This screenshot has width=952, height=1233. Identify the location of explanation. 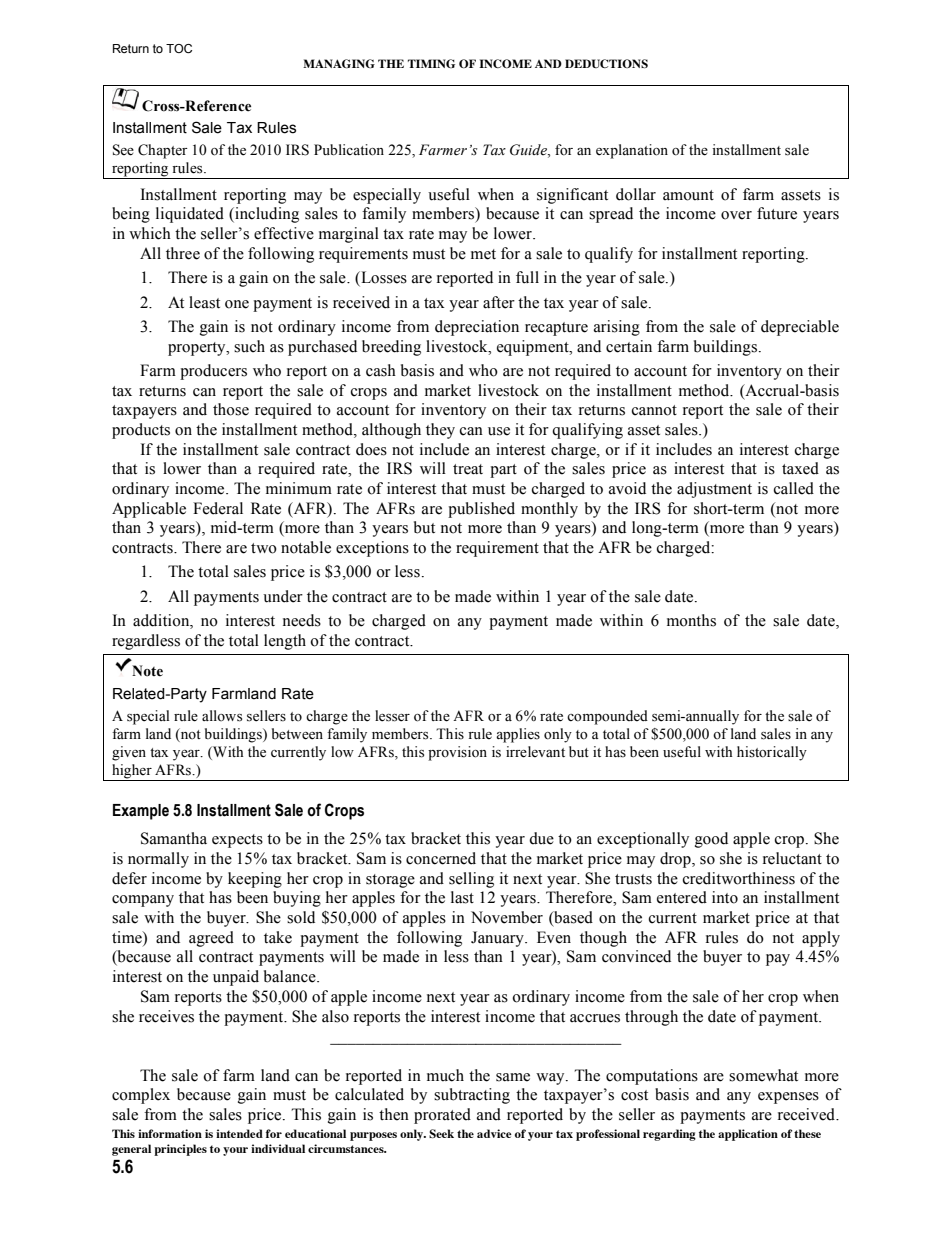
(632, 151).
